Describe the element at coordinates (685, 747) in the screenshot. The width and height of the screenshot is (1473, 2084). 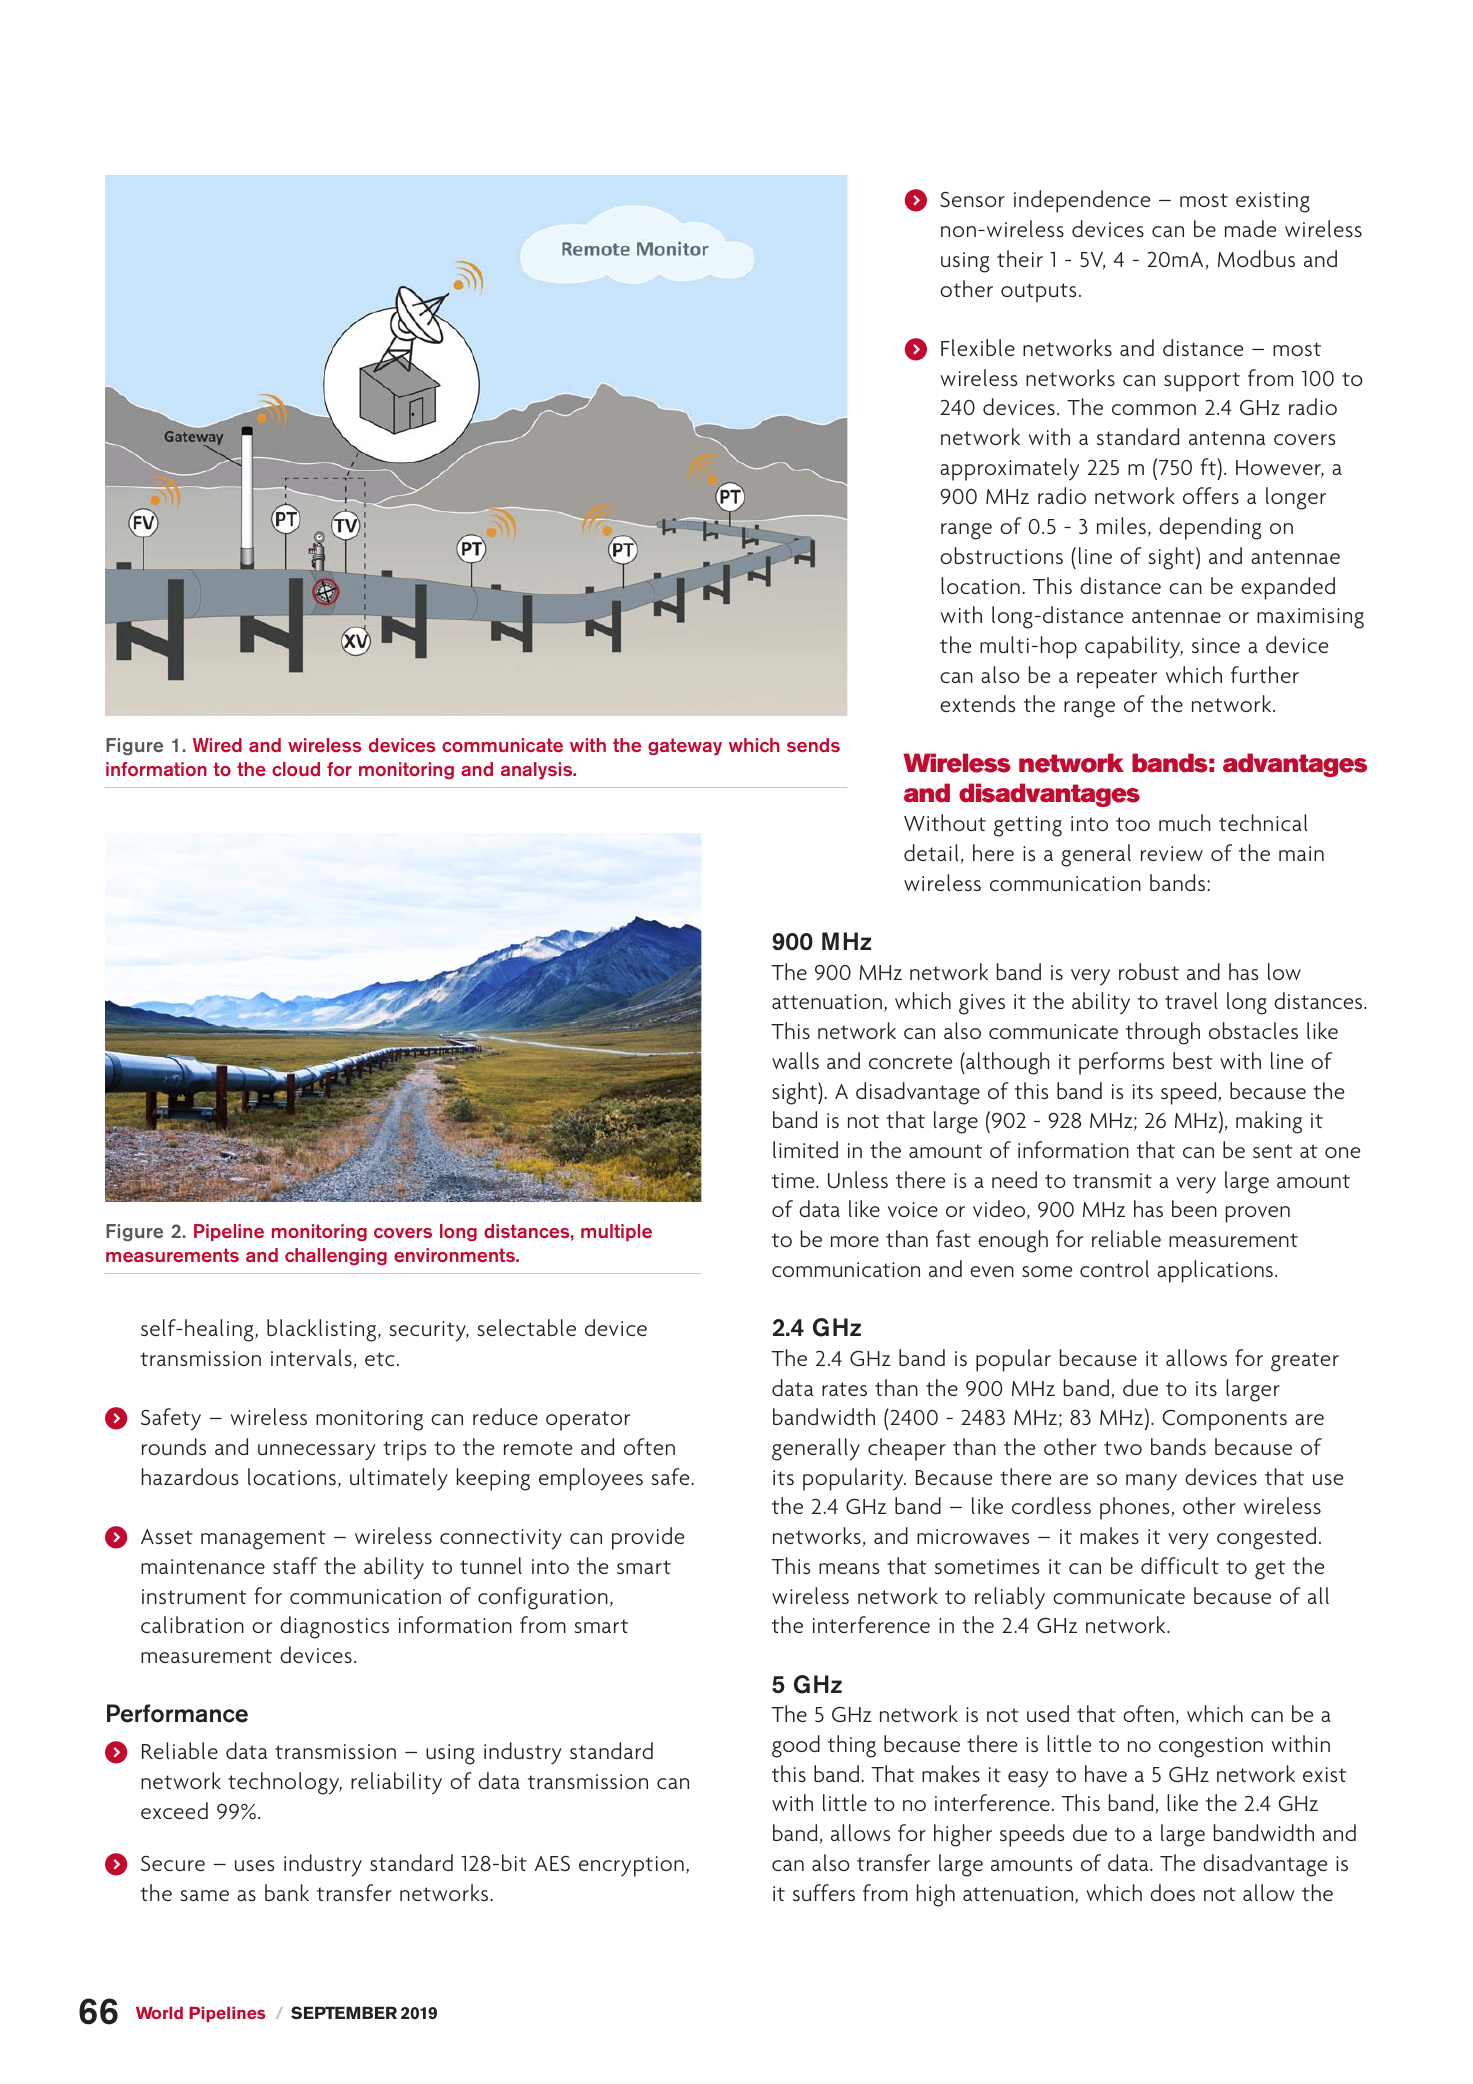
I see `gateway` at that location.
